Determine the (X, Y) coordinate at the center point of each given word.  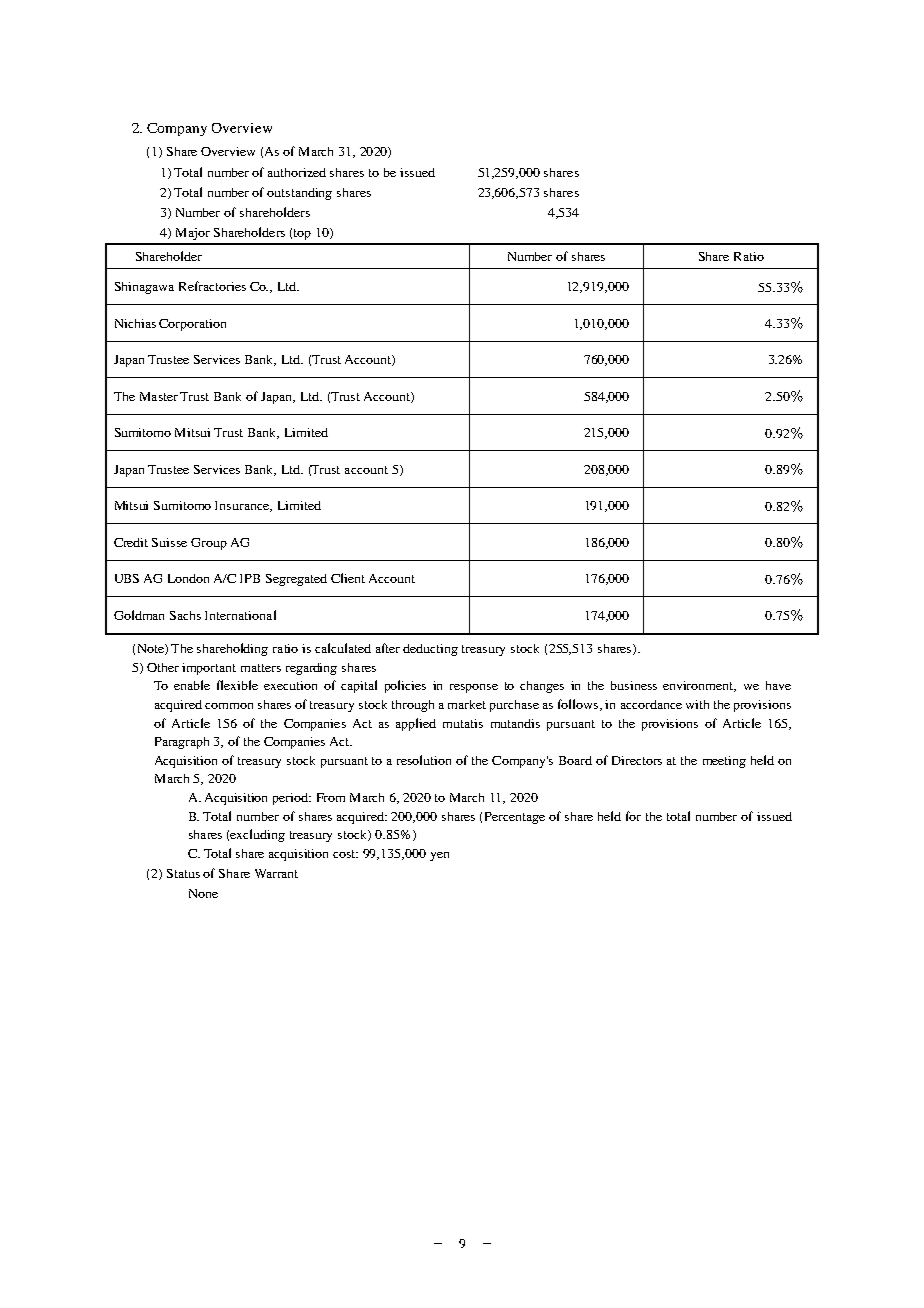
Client (348, 578)
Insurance (243, 506)
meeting (724, 762)
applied (416, 724)
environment (699, 686)
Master (159, 396)
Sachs (185, 615)
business (634, 685)
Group (209, 544)
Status (183, 873)
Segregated (296, 580)
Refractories (212, 286)
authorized (297, 172)
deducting (430, 650)
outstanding (299, 194)
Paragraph (182, 743)
